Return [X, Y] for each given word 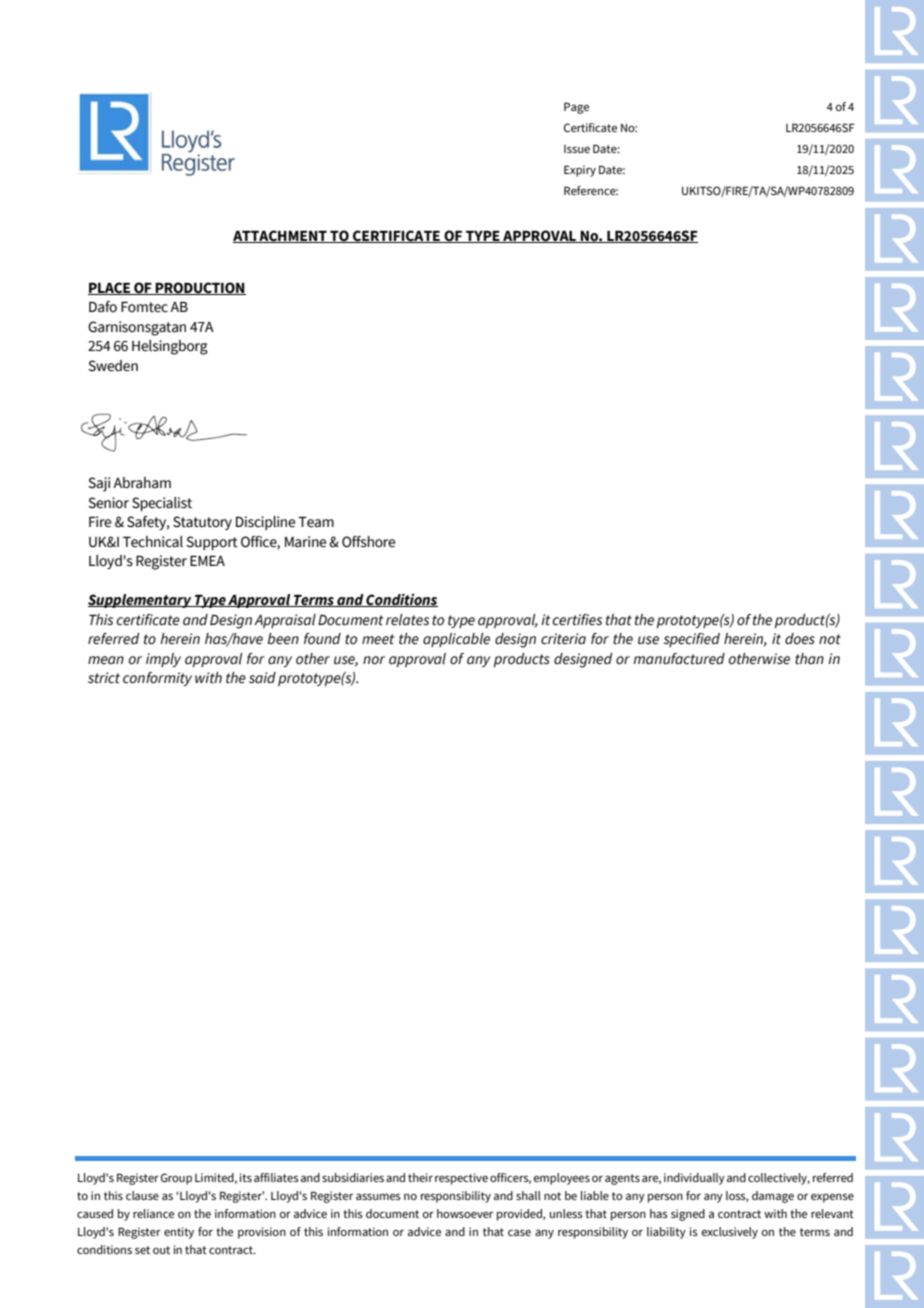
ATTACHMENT [281, 236]
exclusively [730, 1233]
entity [179, 1233]
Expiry [580, 171]
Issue [577, 149]
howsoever [465, 1213]
